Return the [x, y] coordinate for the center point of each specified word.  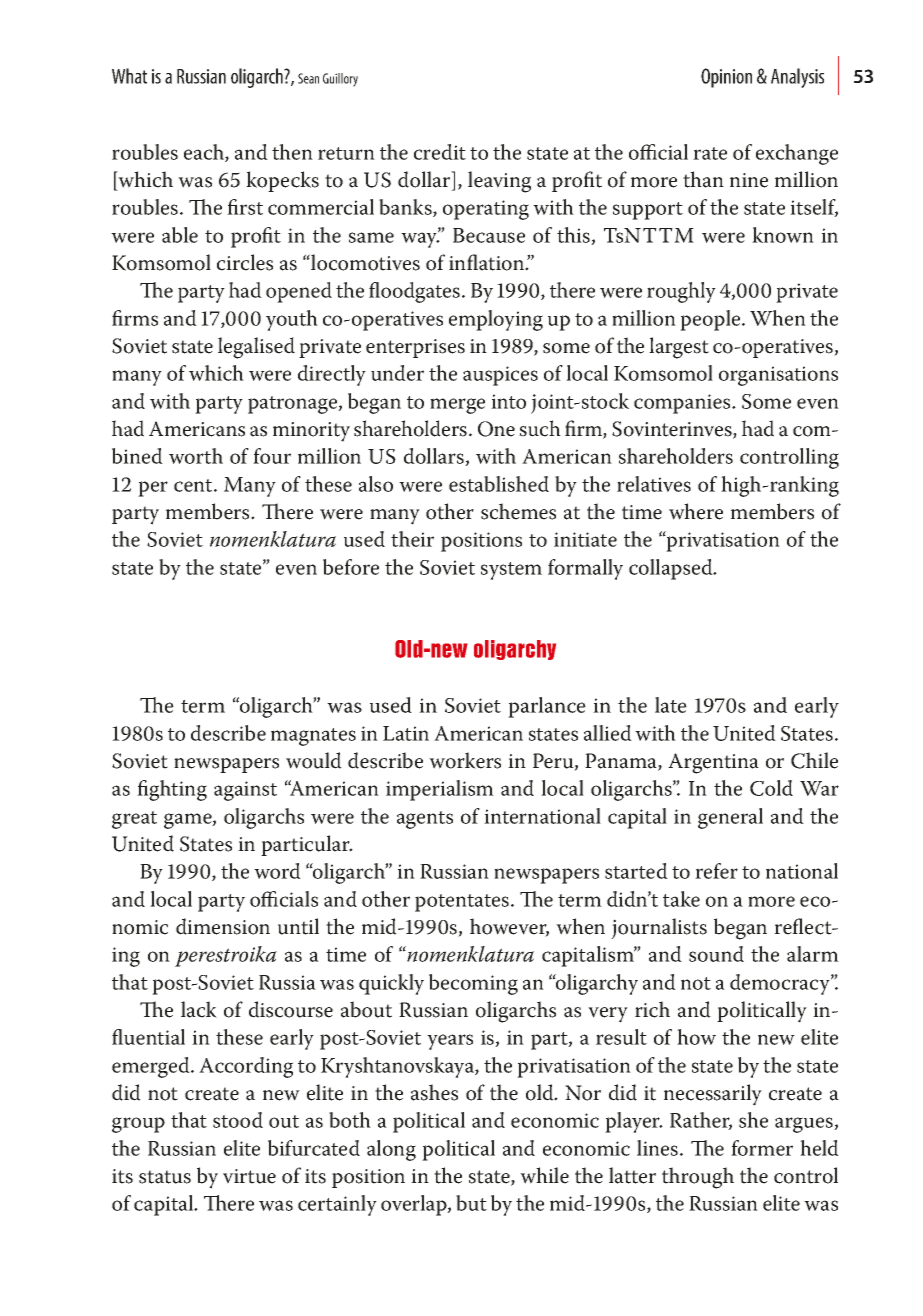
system [511, 571]
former [762, 1148]
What [129, 76]
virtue [249, 1176]
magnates [313, 737]
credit [440, 152]
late [671, 705]
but [471, 1203]
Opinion [726, 78]
